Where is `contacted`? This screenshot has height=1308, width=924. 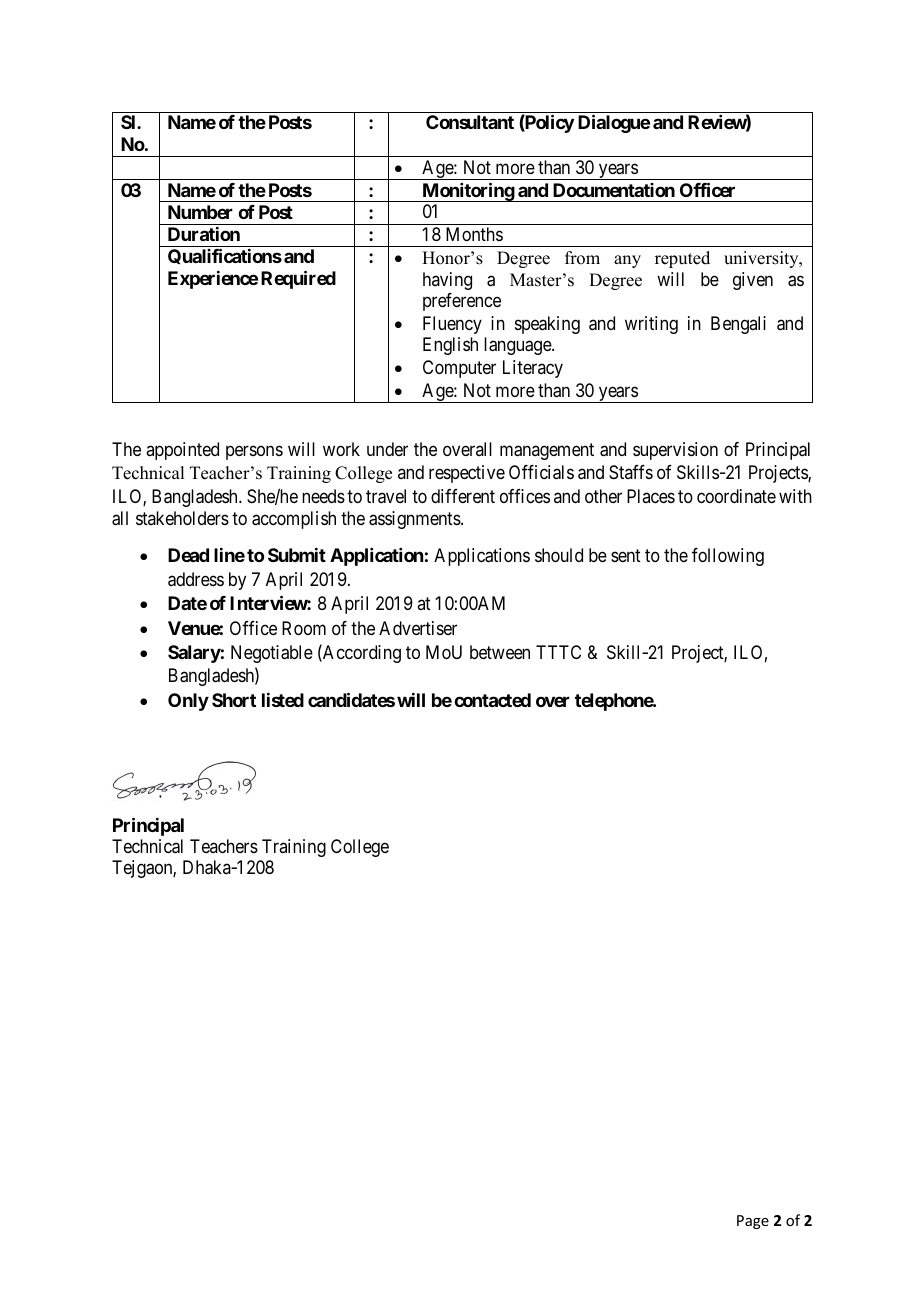 contacted is located at coordinates (492, 700).
